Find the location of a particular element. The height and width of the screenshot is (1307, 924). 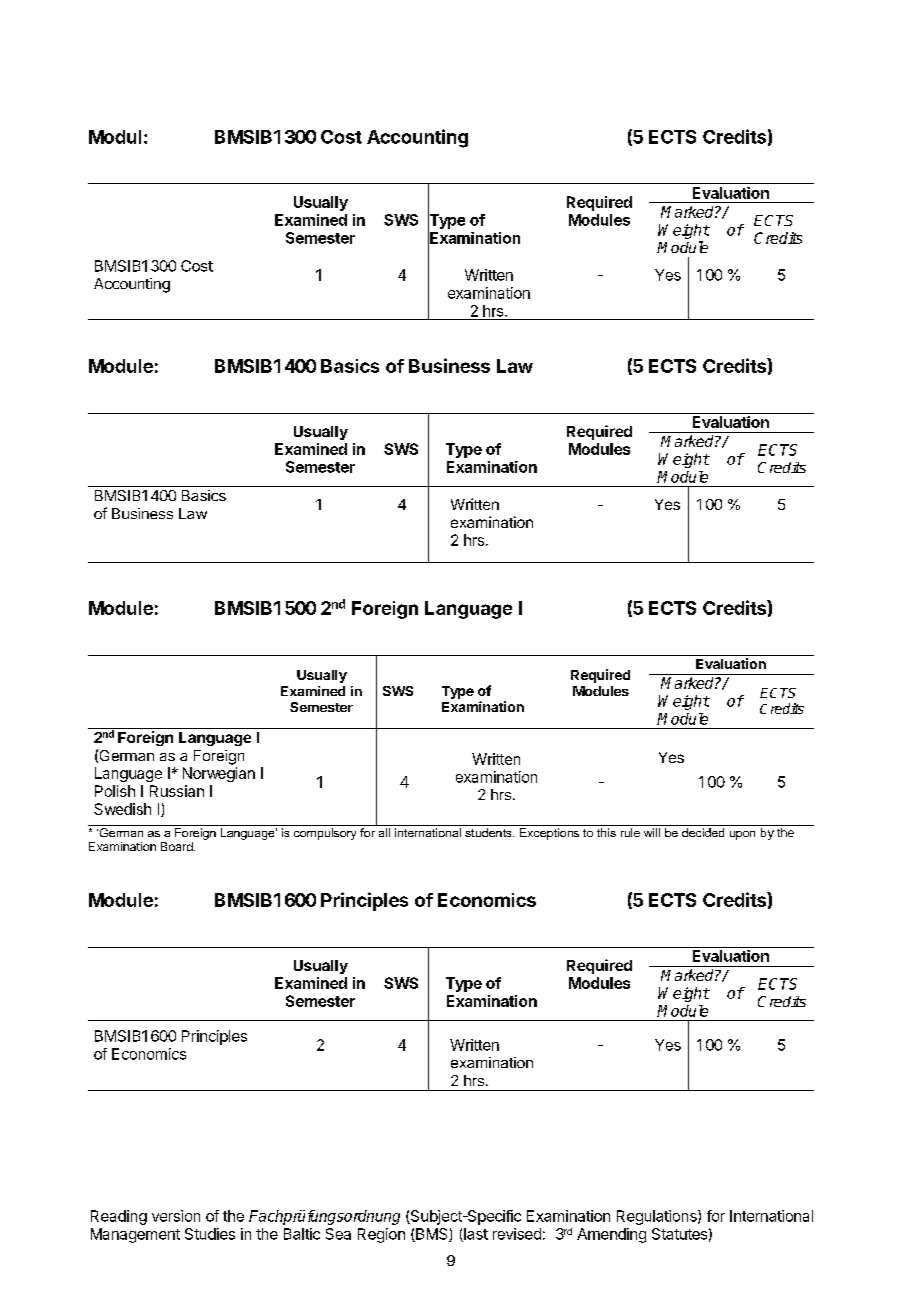

this is located at coordinates (606, 832).
